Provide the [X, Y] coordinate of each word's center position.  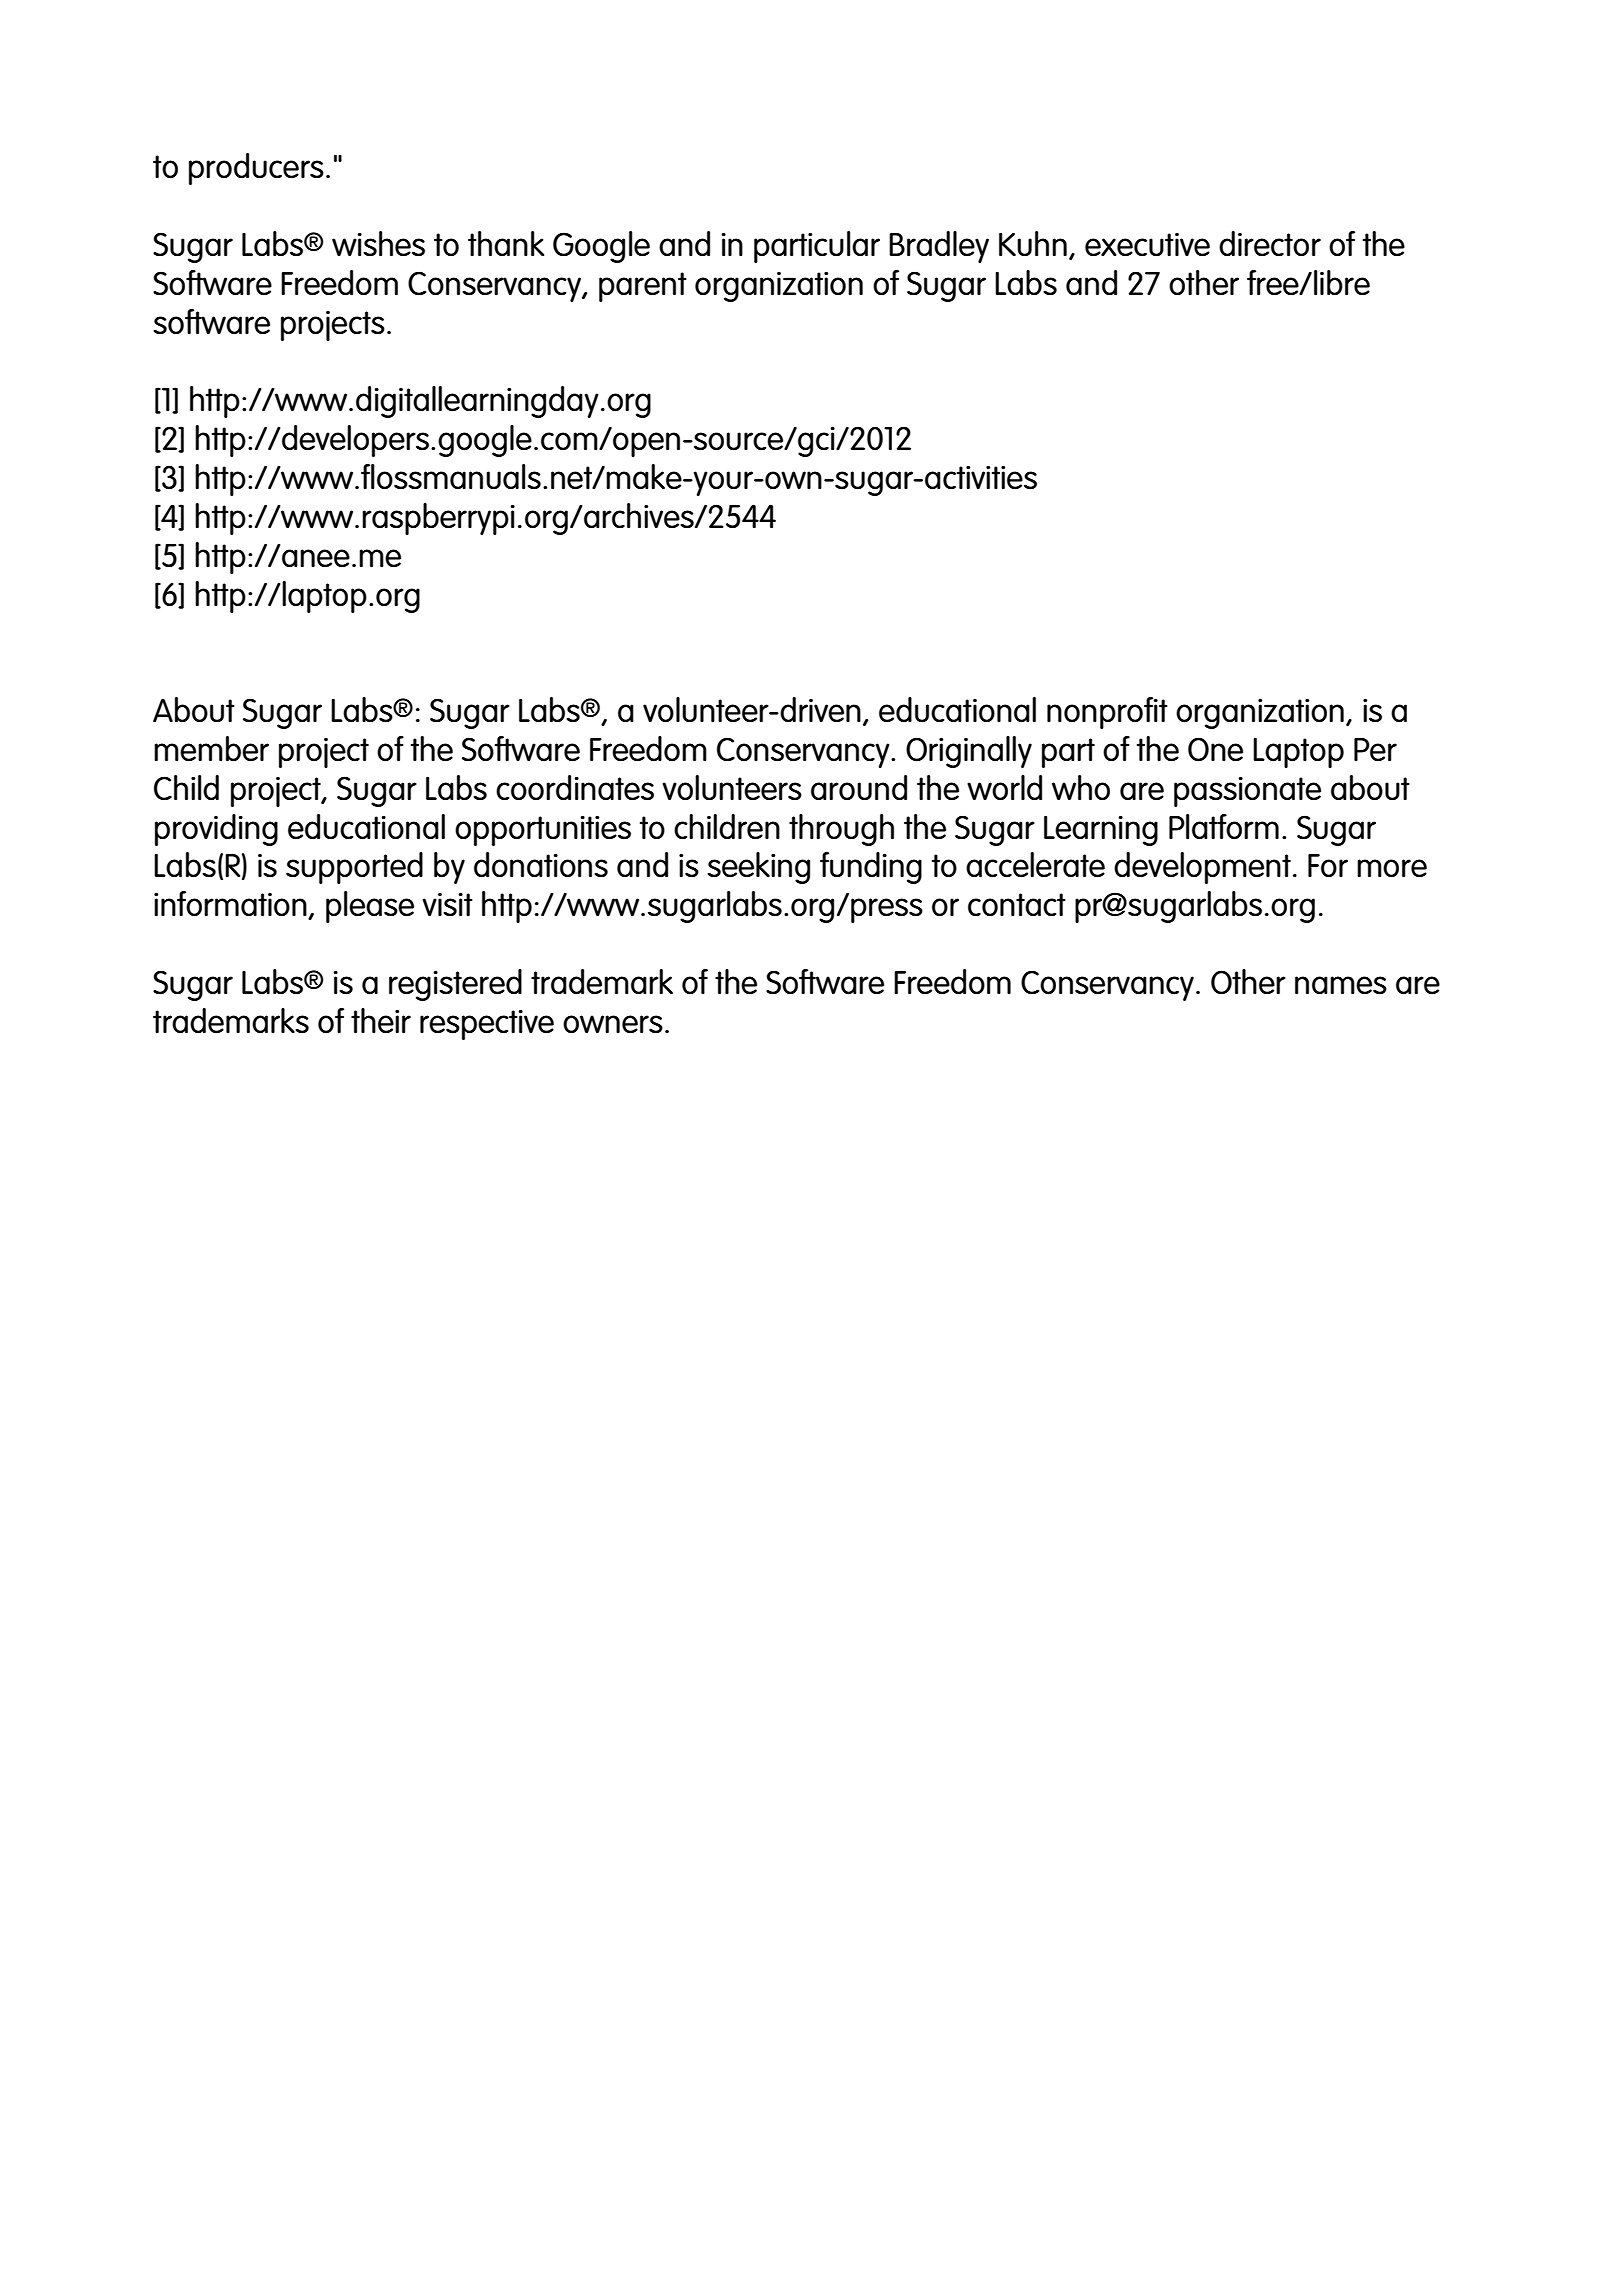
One [1215, 749]
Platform [1224, 826]
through [841, 830]
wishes [378, 244]
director [1270, 244]
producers [256, 169]
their [381, 1020]
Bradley [939, 247]
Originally [969, 752]
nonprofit [1107, 713]
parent [643, 287]
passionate [1247, 791]
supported [354, 868]
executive [1147, 245]
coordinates [575, 788]
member [211, 748]
